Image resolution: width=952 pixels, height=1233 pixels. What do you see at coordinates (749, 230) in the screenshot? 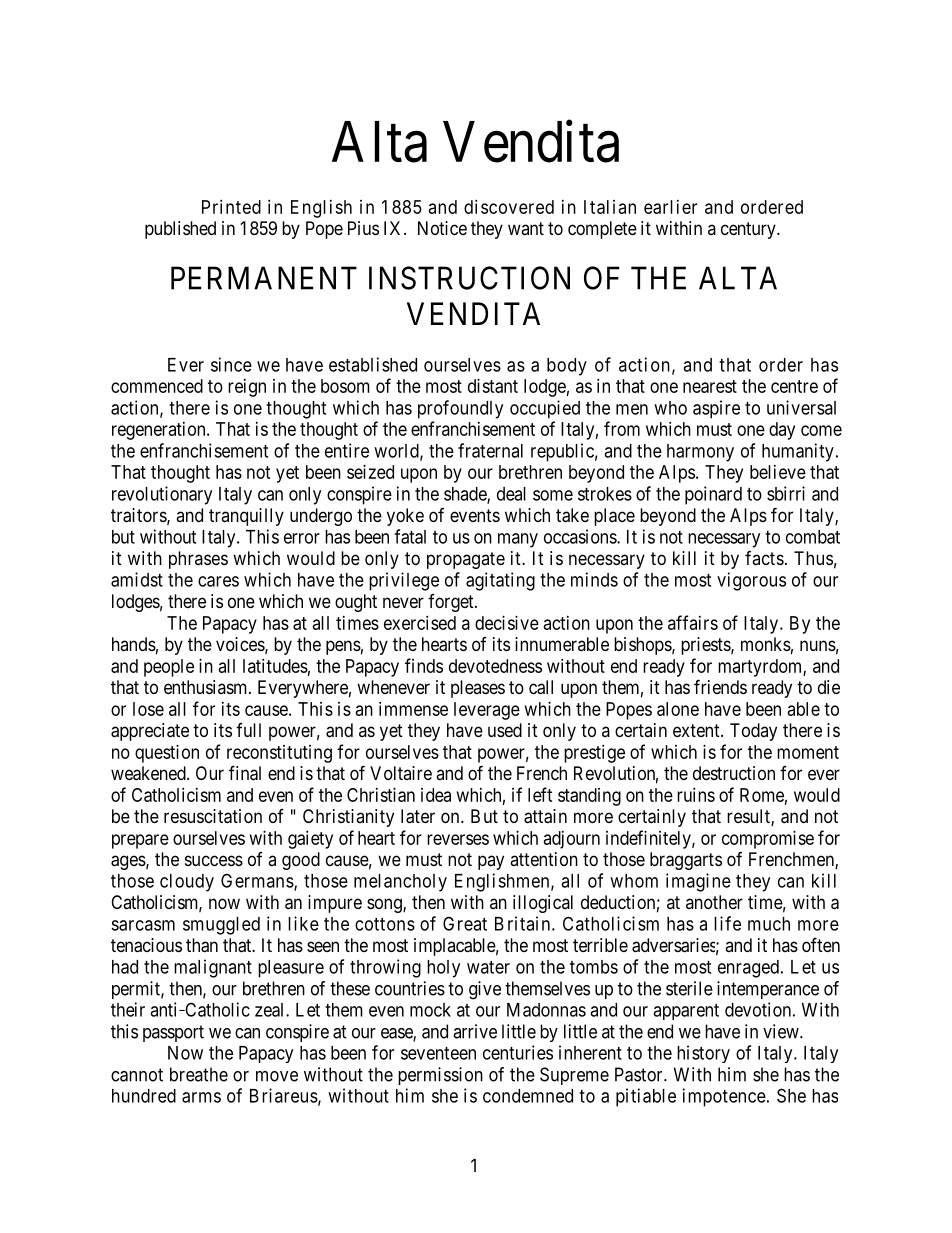
I see `century` at bounding box center [749, 230].
